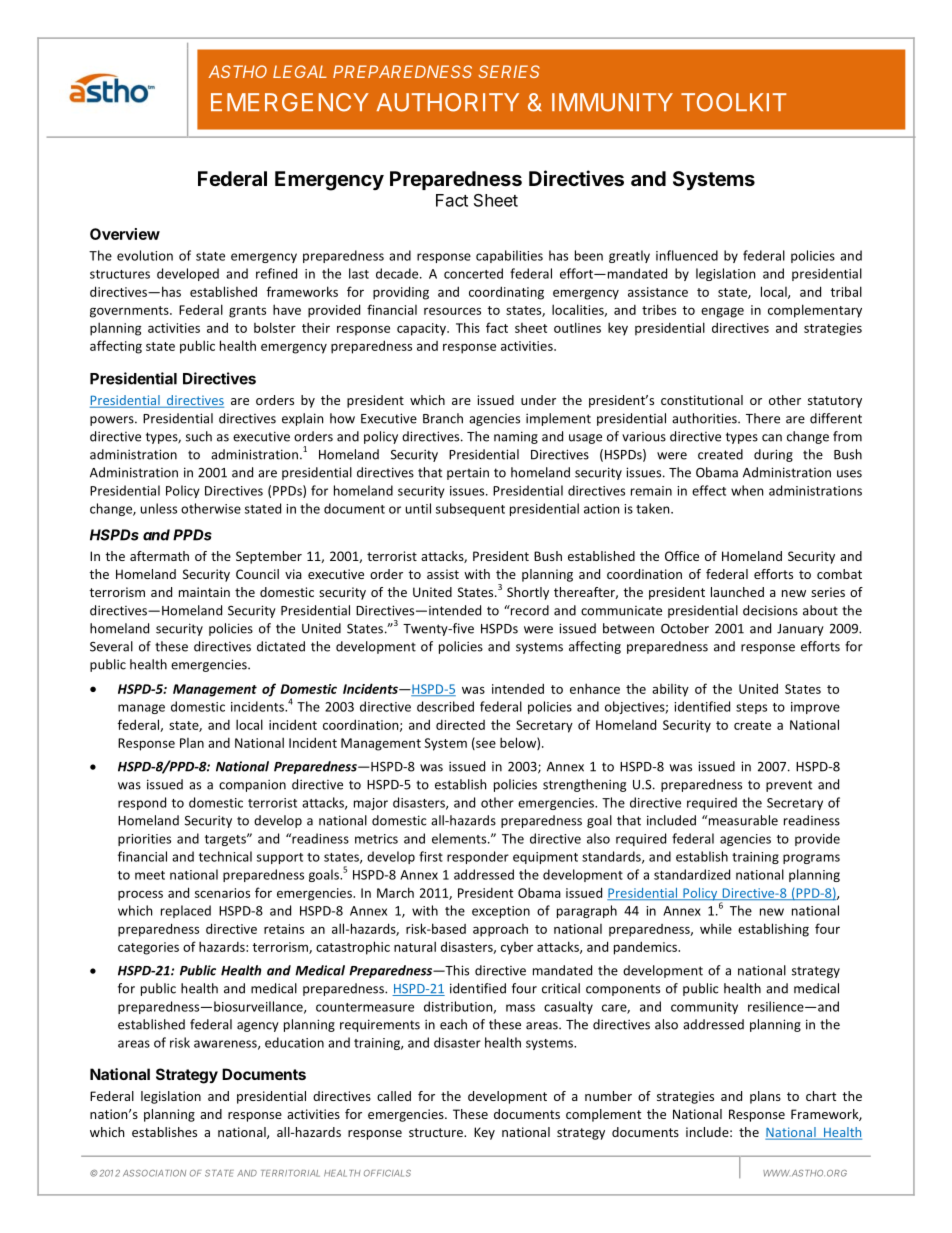 Image resolution: width=952 pixels, height=1233 pixels. What do you see at coordinates (422, 329) in the screenshot?
I see `capacity` at bounding box center [422, 329].
